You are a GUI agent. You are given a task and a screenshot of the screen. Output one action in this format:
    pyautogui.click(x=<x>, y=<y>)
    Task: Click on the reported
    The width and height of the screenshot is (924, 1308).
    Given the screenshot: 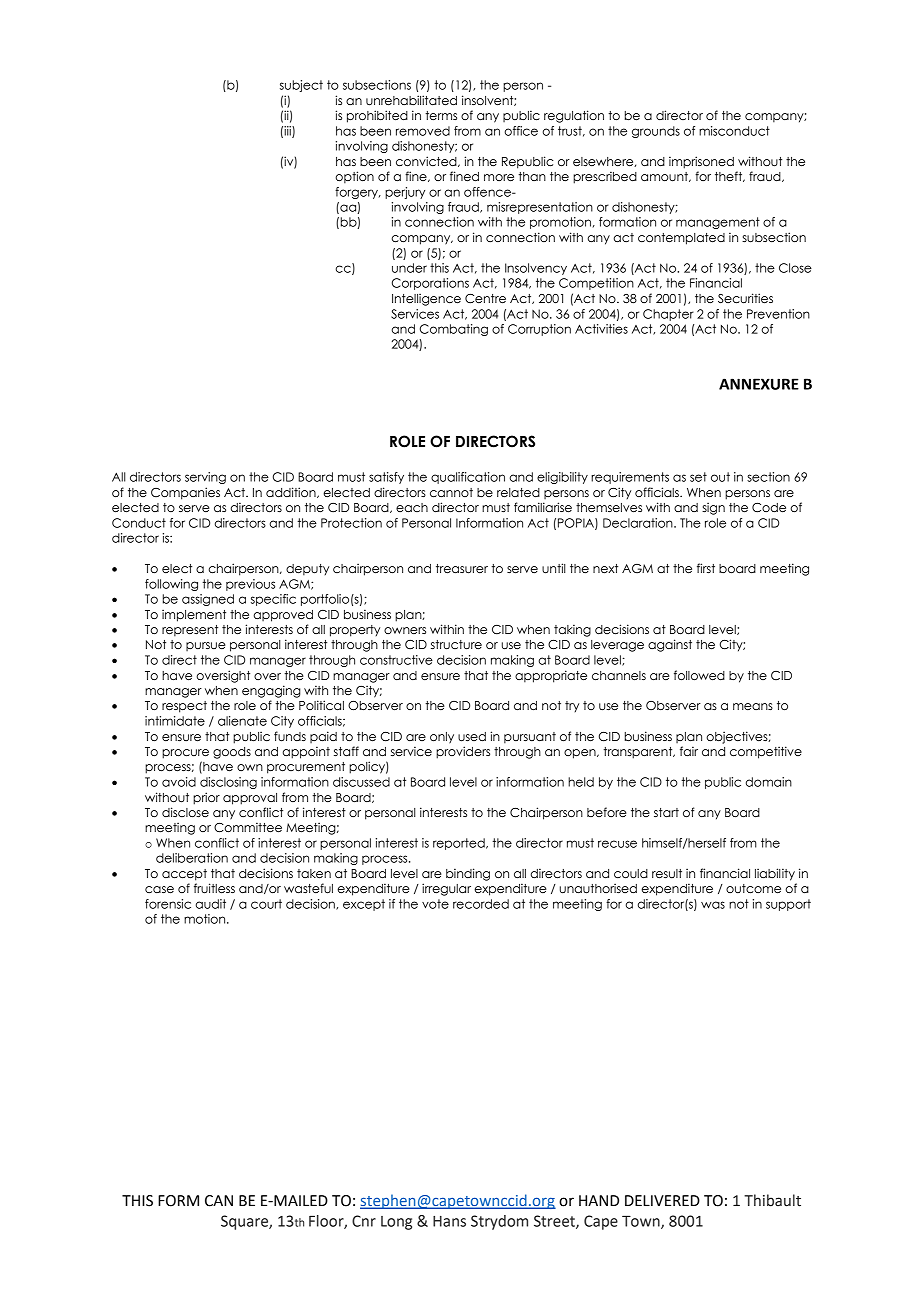 What is the action you would take?
    pyautogui.click(x=460, y=844)
